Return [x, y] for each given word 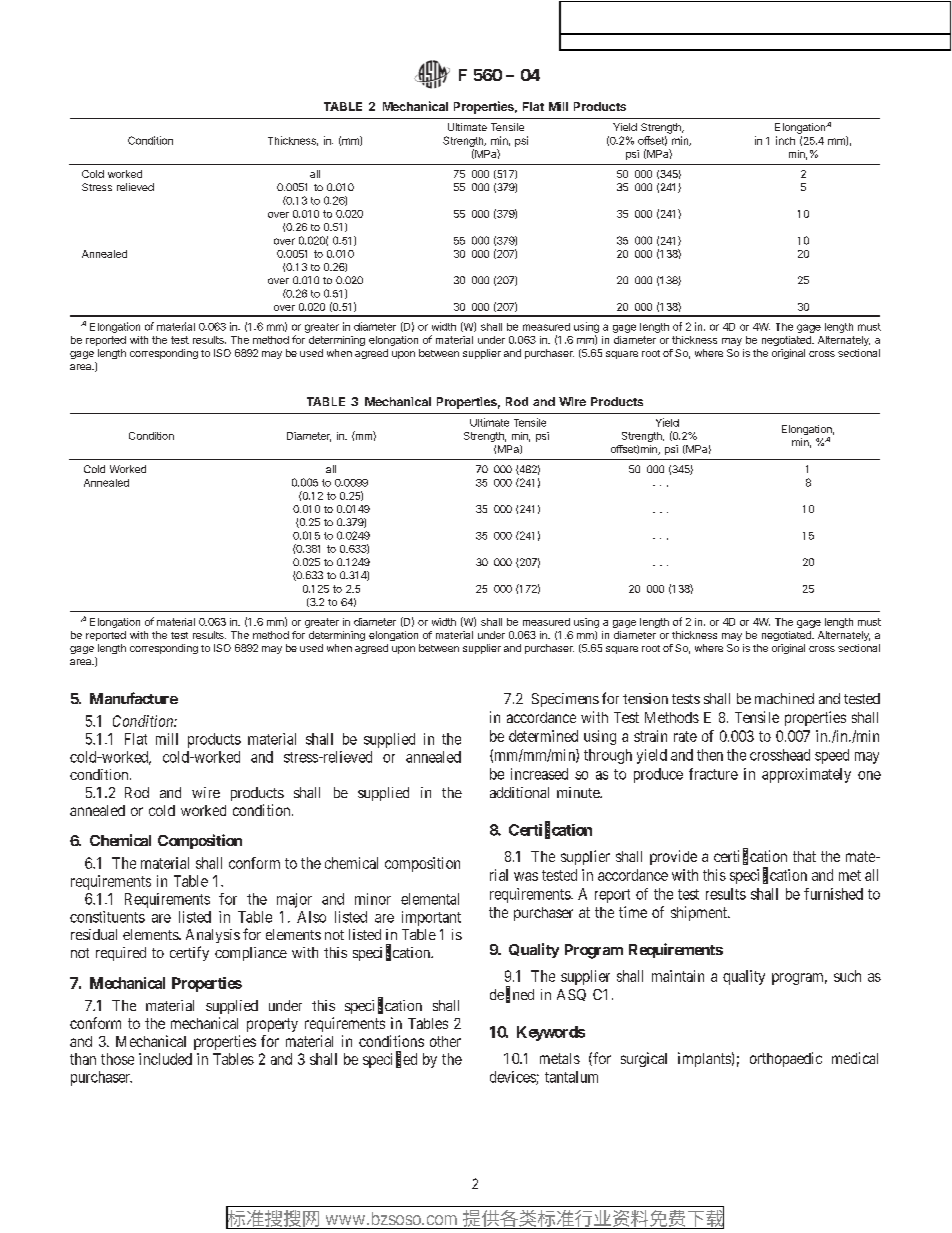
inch [785, 140]
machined [784, 698]
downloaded [763, 34]
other [445, 1041]
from [812, 34]
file [695, 34]
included [165, 1059]
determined [543, 736]
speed [832, 756]
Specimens [565, 700]
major [294, 900]
